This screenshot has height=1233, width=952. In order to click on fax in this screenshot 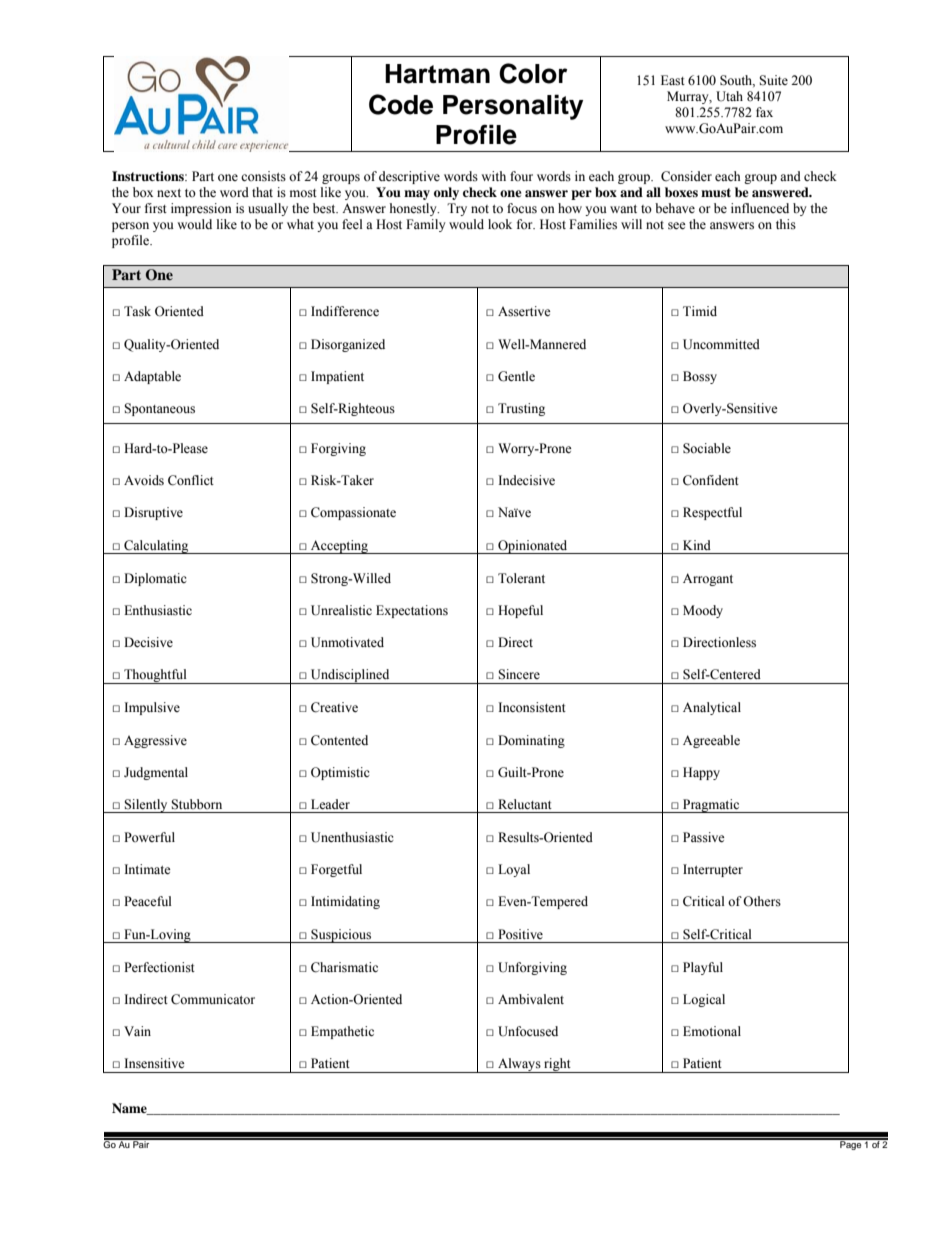, I will do `click(764, 112)`.
